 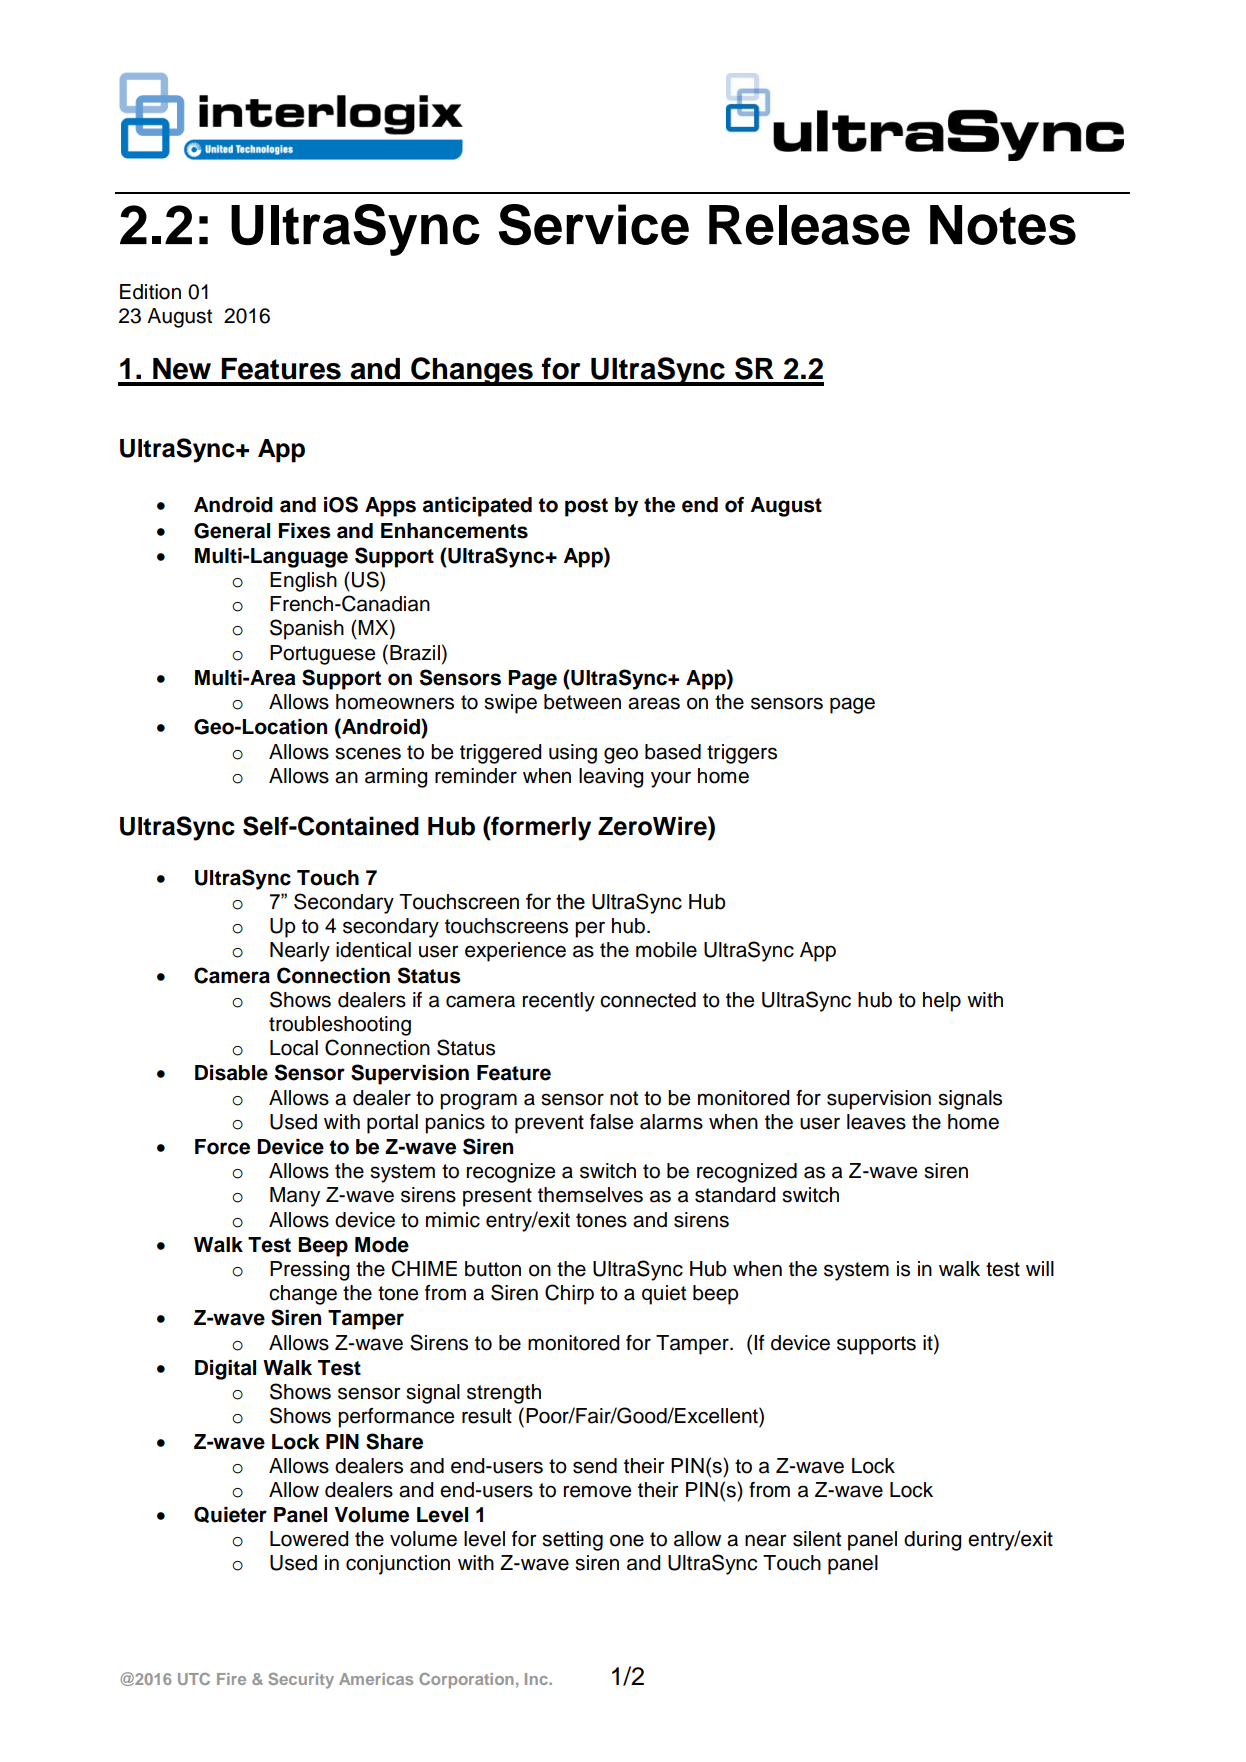 I want to click on Edition, so click(x=150, y=292).
